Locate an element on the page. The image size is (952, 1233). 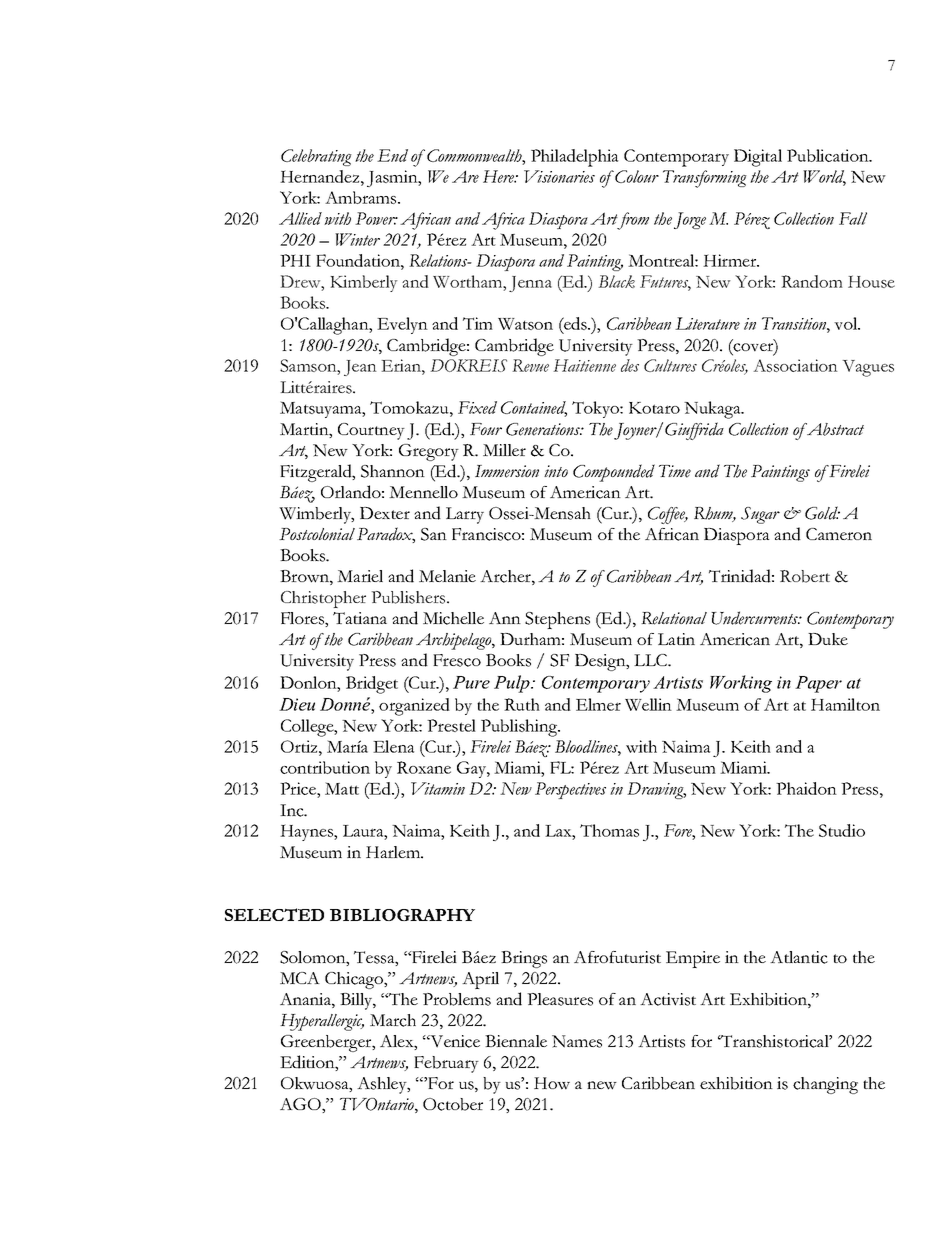
Sugar is located at coordinates (760, 515).
